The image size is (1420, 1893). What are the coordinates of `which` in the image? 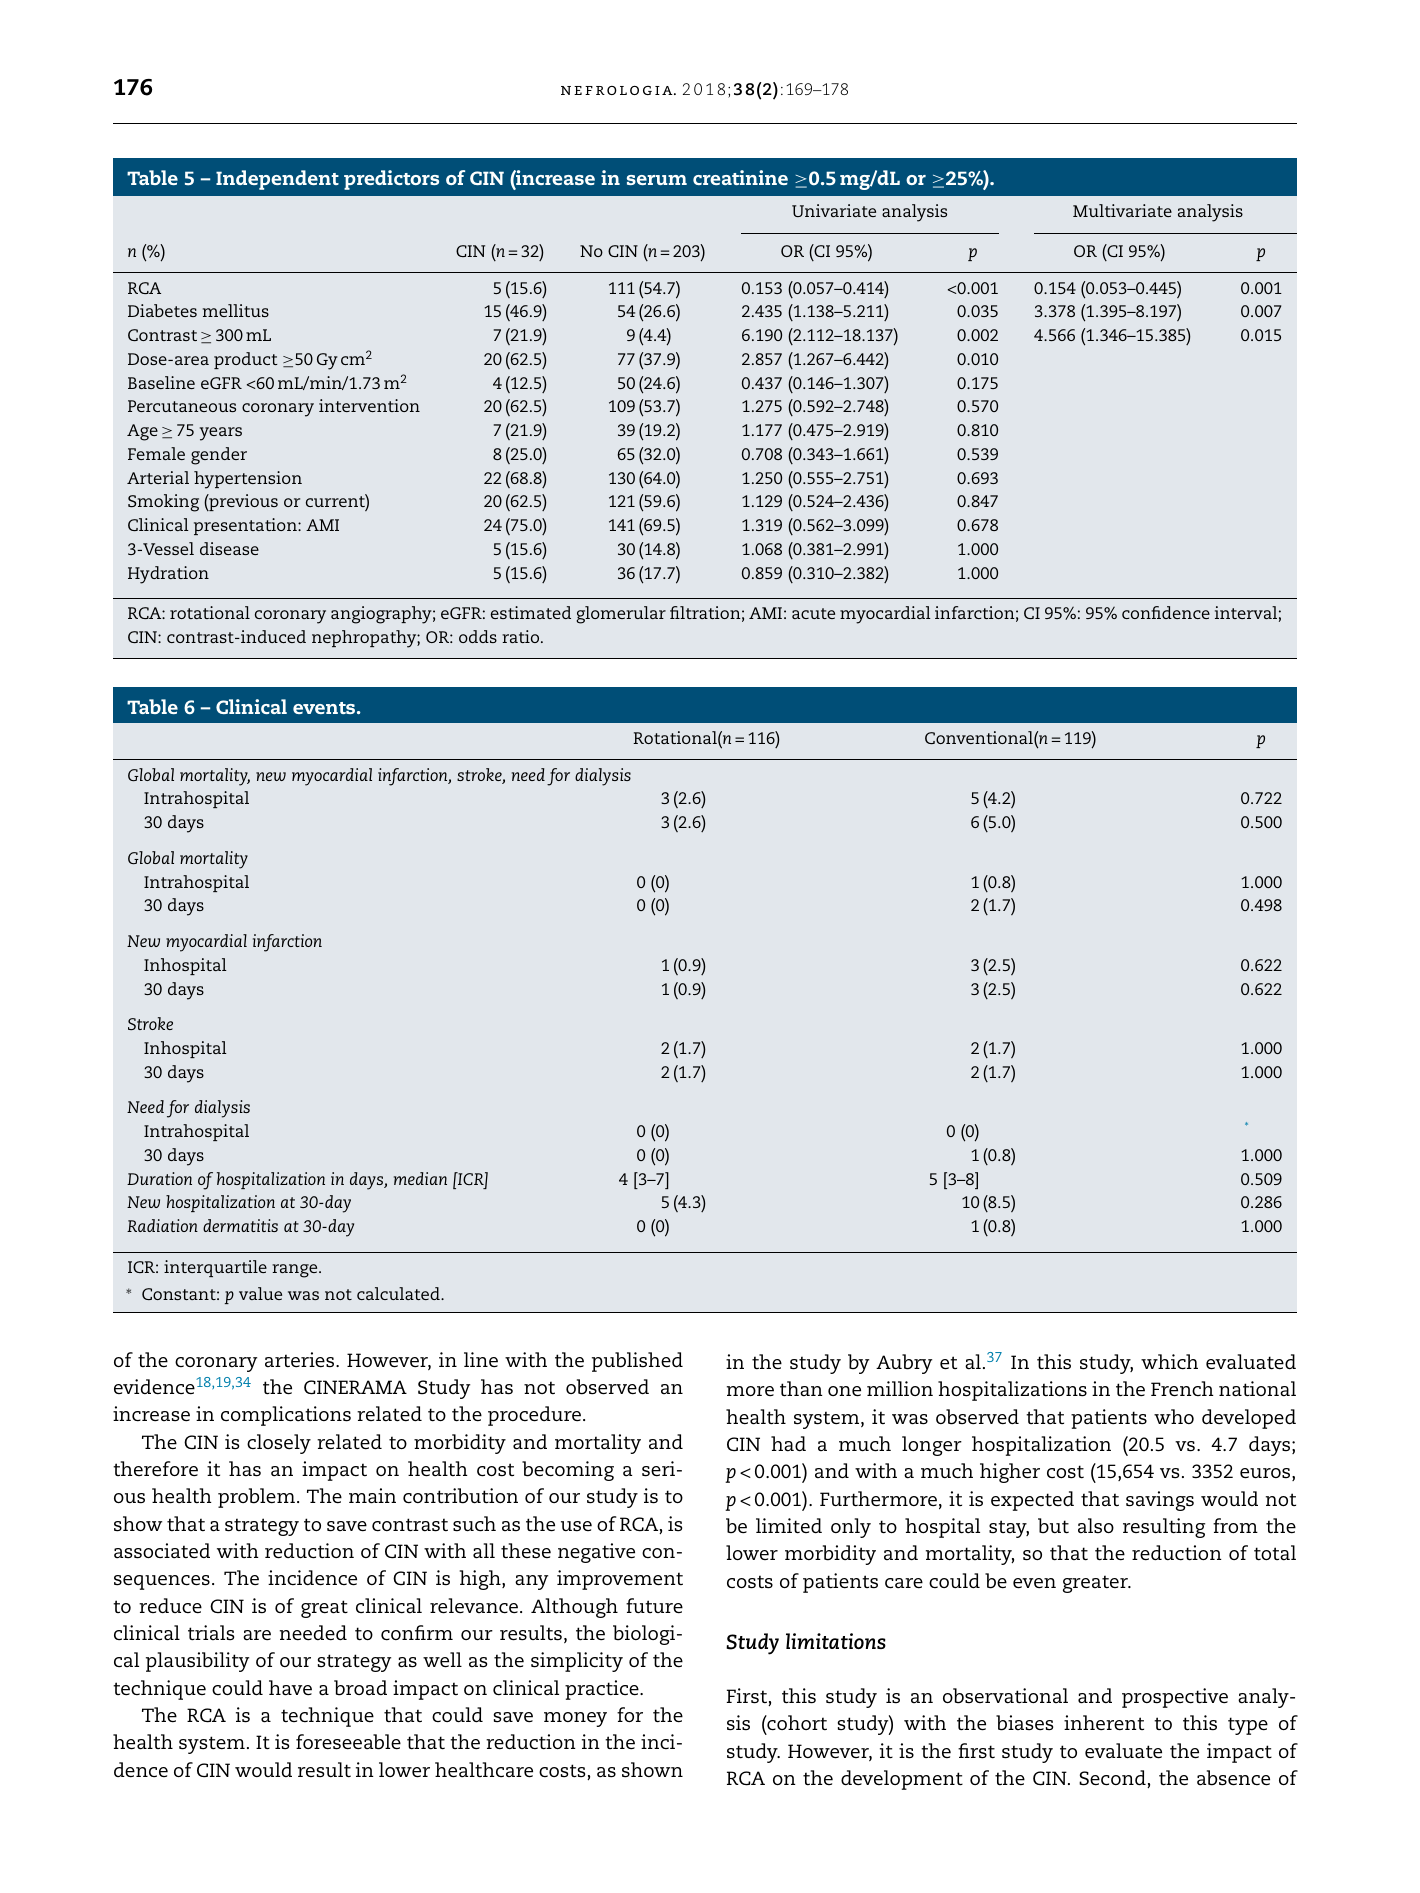 It's located at (1169, 1362).
